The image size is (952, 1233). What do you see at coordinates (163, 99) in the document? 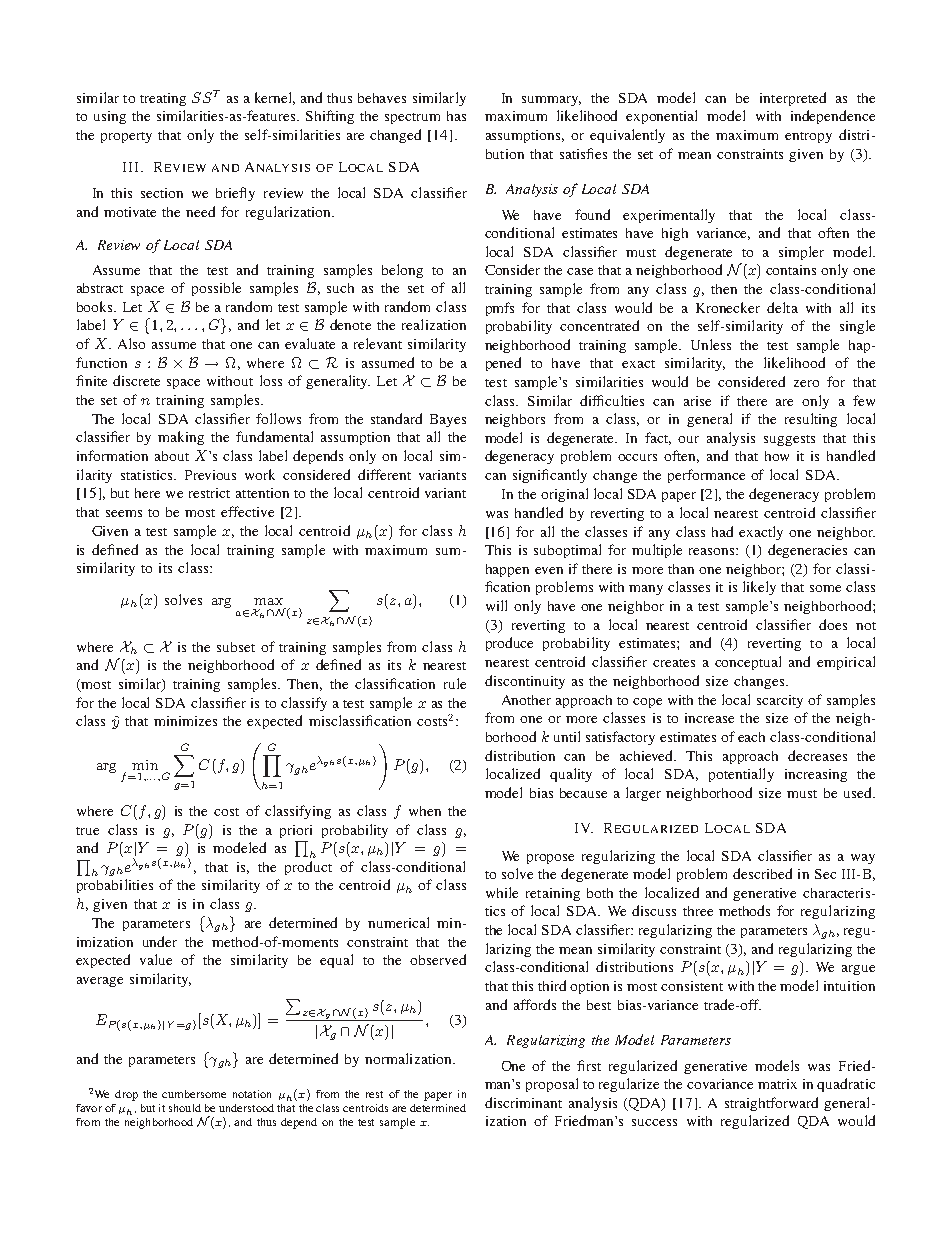
I see `treating` at bounding box center [163, 99].
